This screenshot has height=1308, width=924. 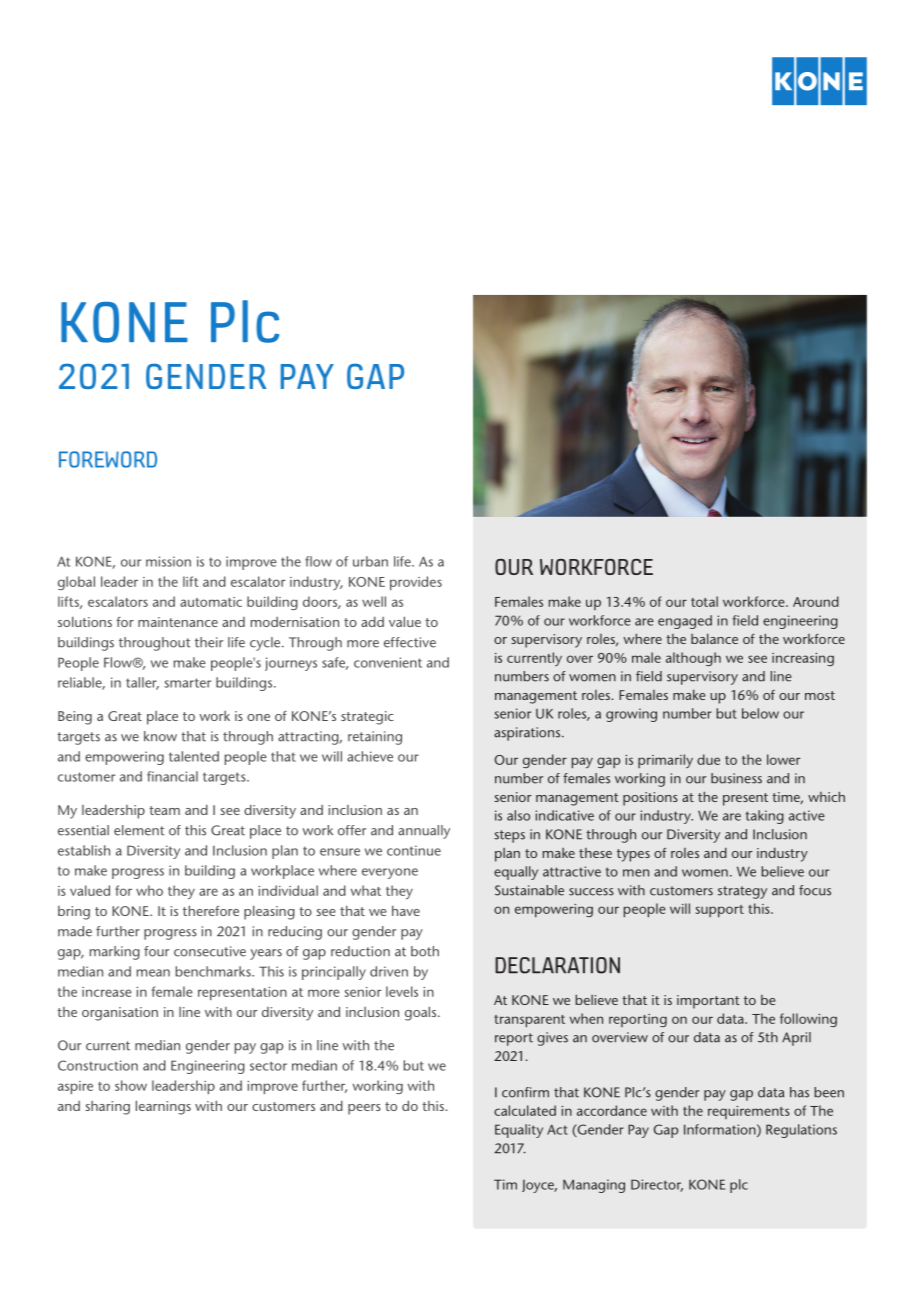 I want to click on effective, so click(x=410, y=642).
